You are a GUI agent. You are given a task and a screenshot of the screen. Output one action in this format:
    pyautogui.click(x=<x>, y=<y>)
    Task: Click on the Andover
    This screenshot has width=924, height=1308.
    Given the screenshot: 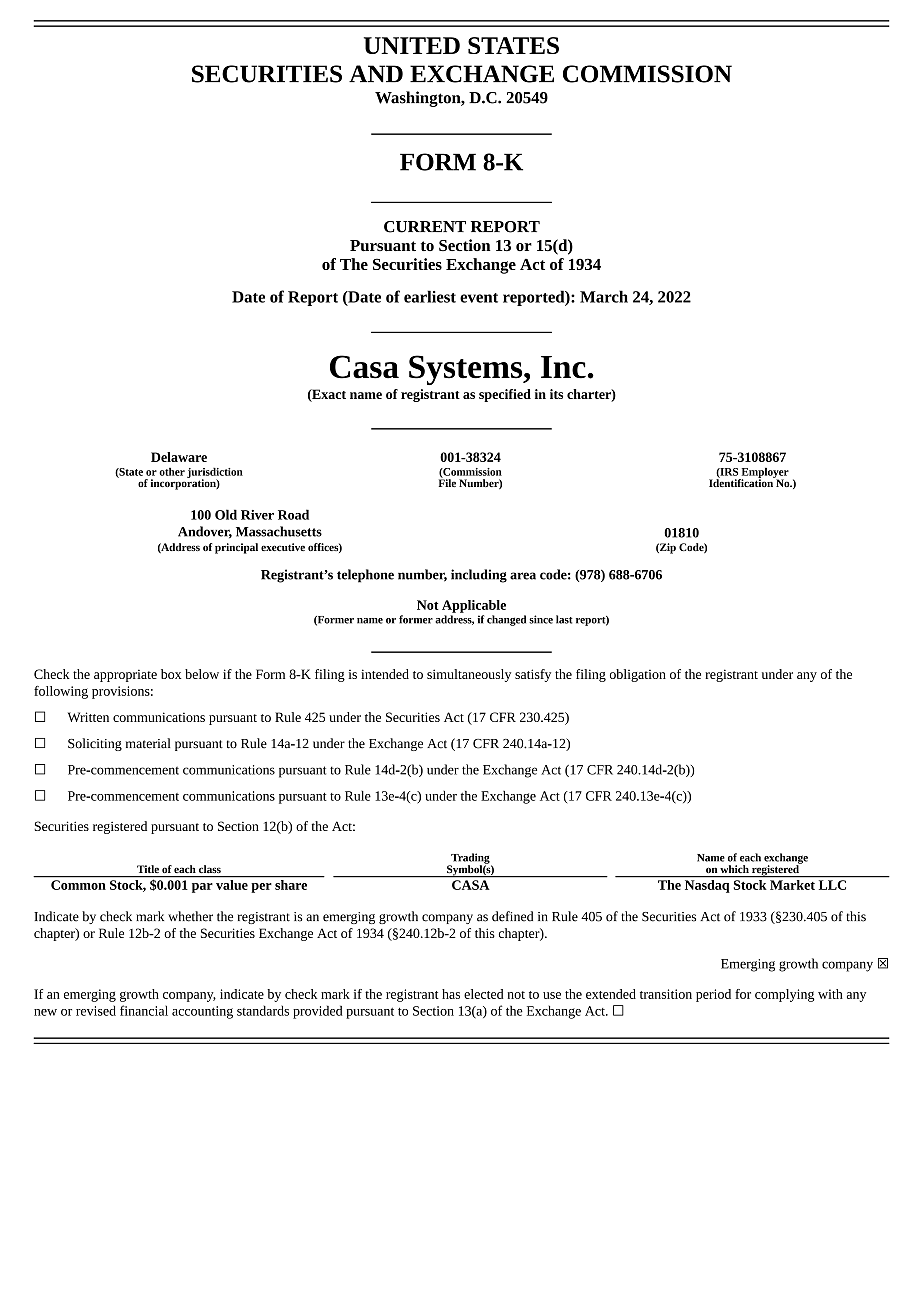 What is the action you would take?
    pyautogui.click(x=205, y=532)
